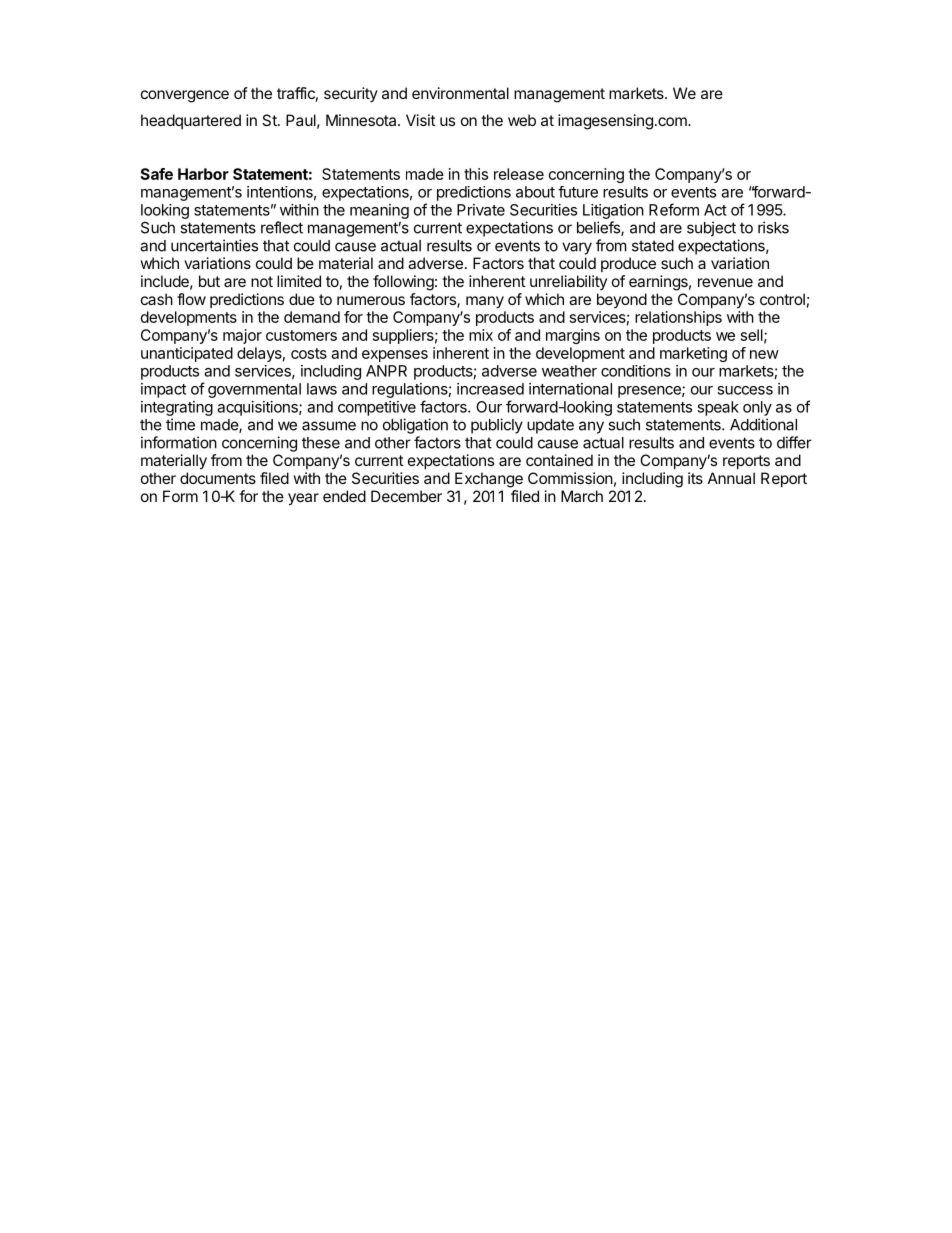  I want to click on subject, so click(711, 229).
